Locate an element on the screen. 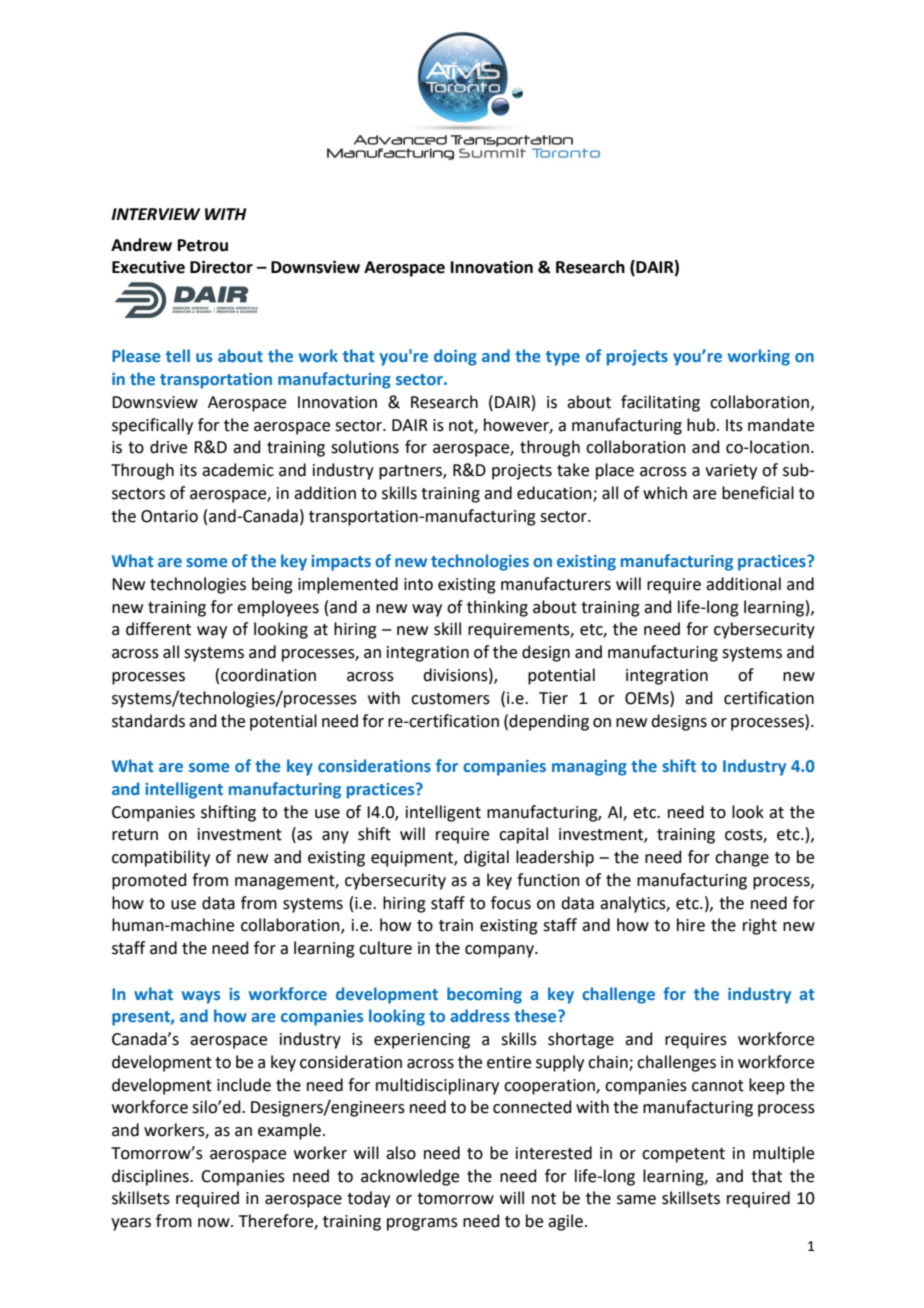 This screenshot has width=924, height=1308. ways is located at coordinates (201, 997).
